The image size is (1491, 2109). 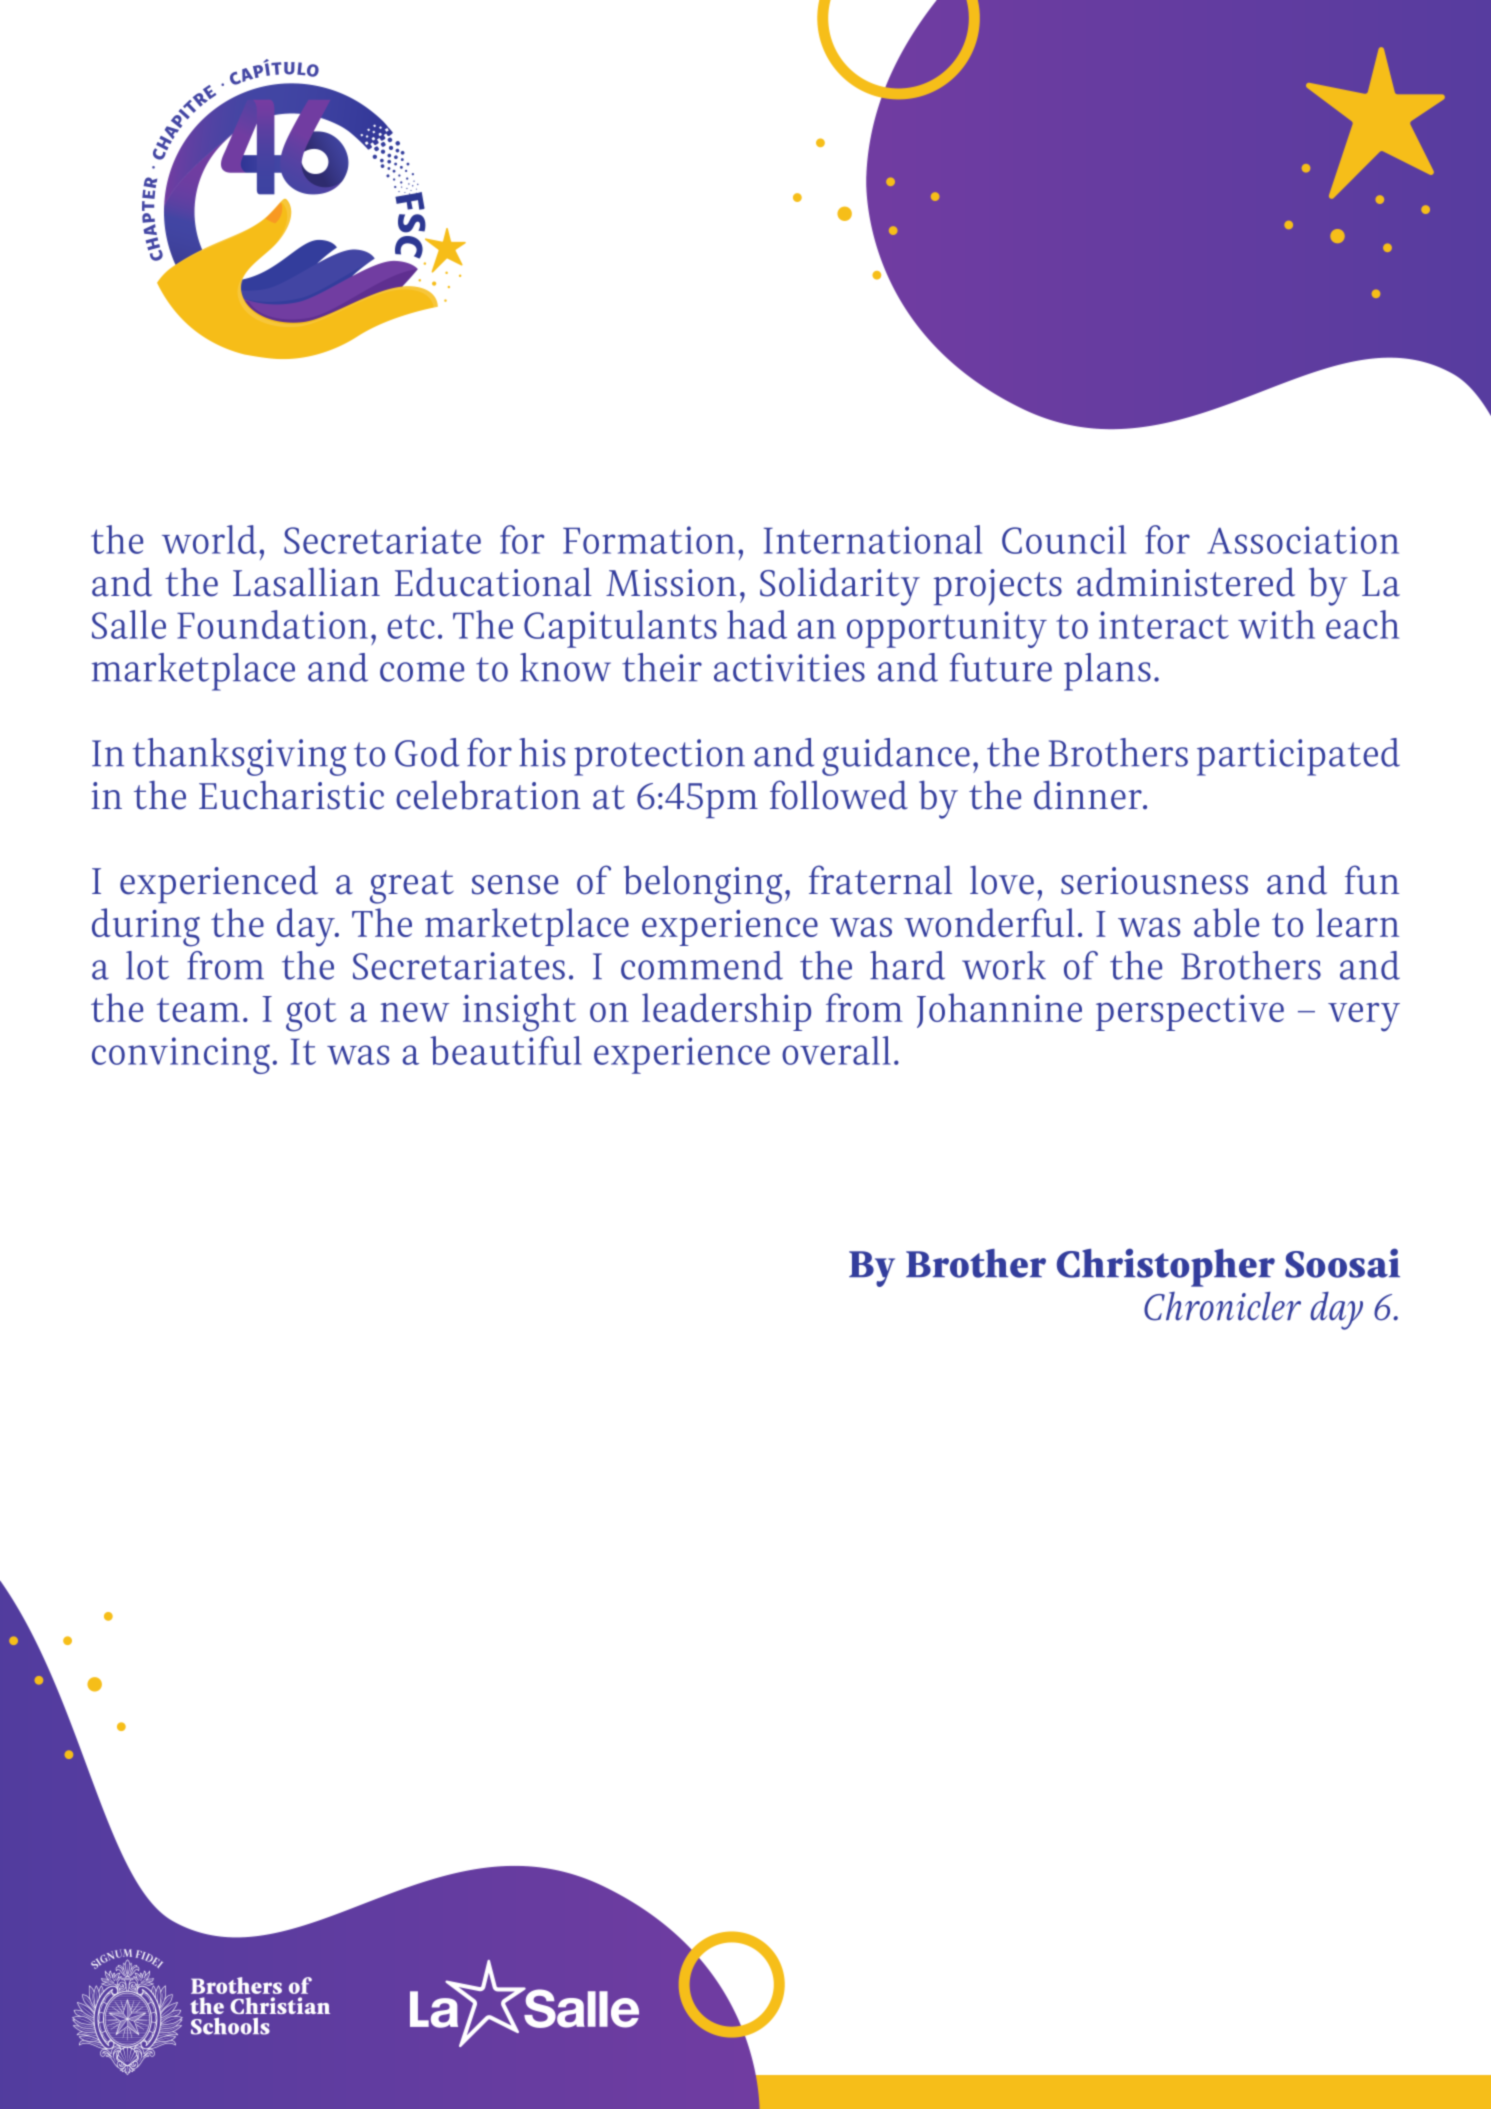 What do you see at coordinates (146, 927) in the image?
I see `during` at bounding box center [146, 927].
